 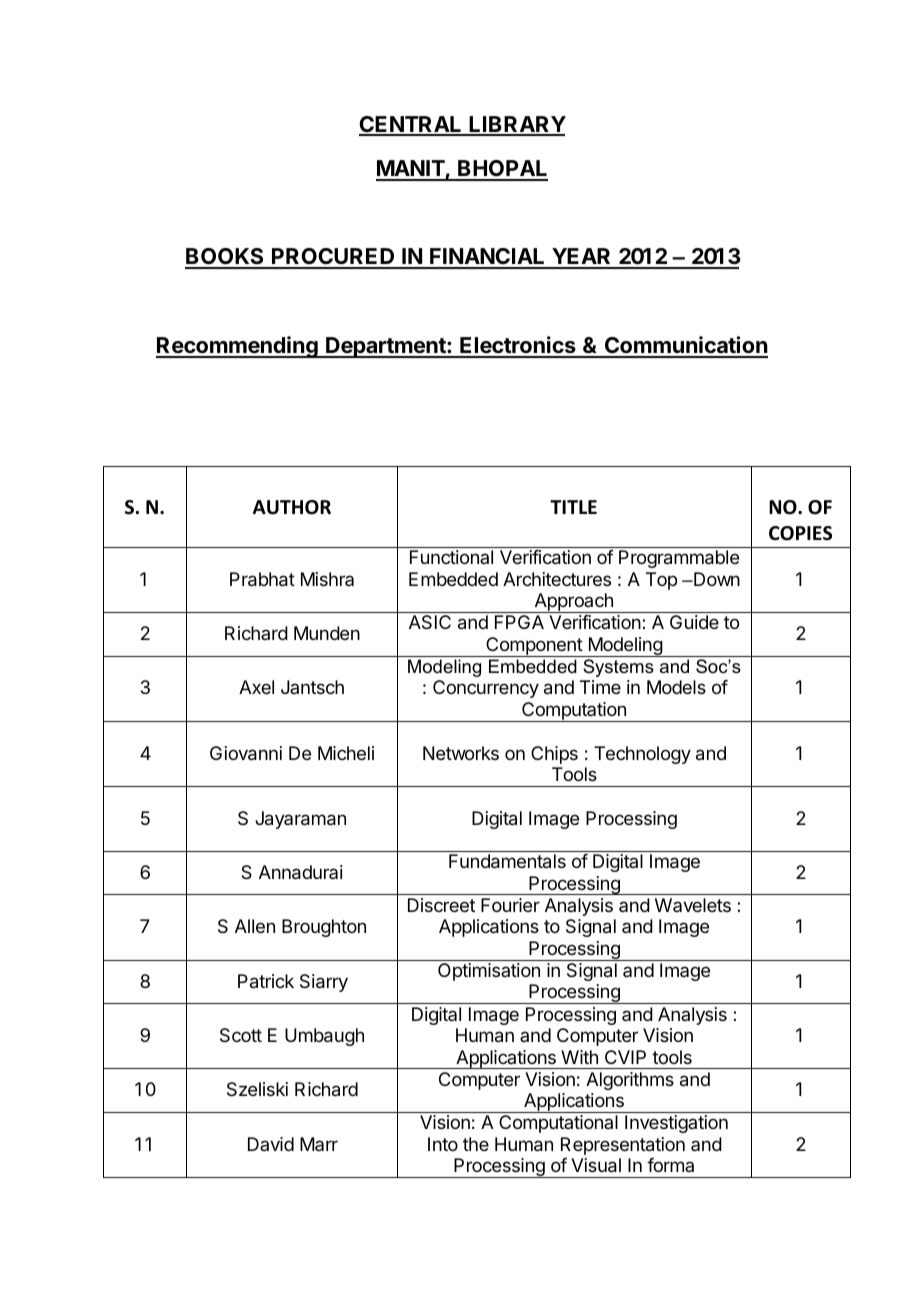 I want to click on Fourier, so click(x=510, y=905).
